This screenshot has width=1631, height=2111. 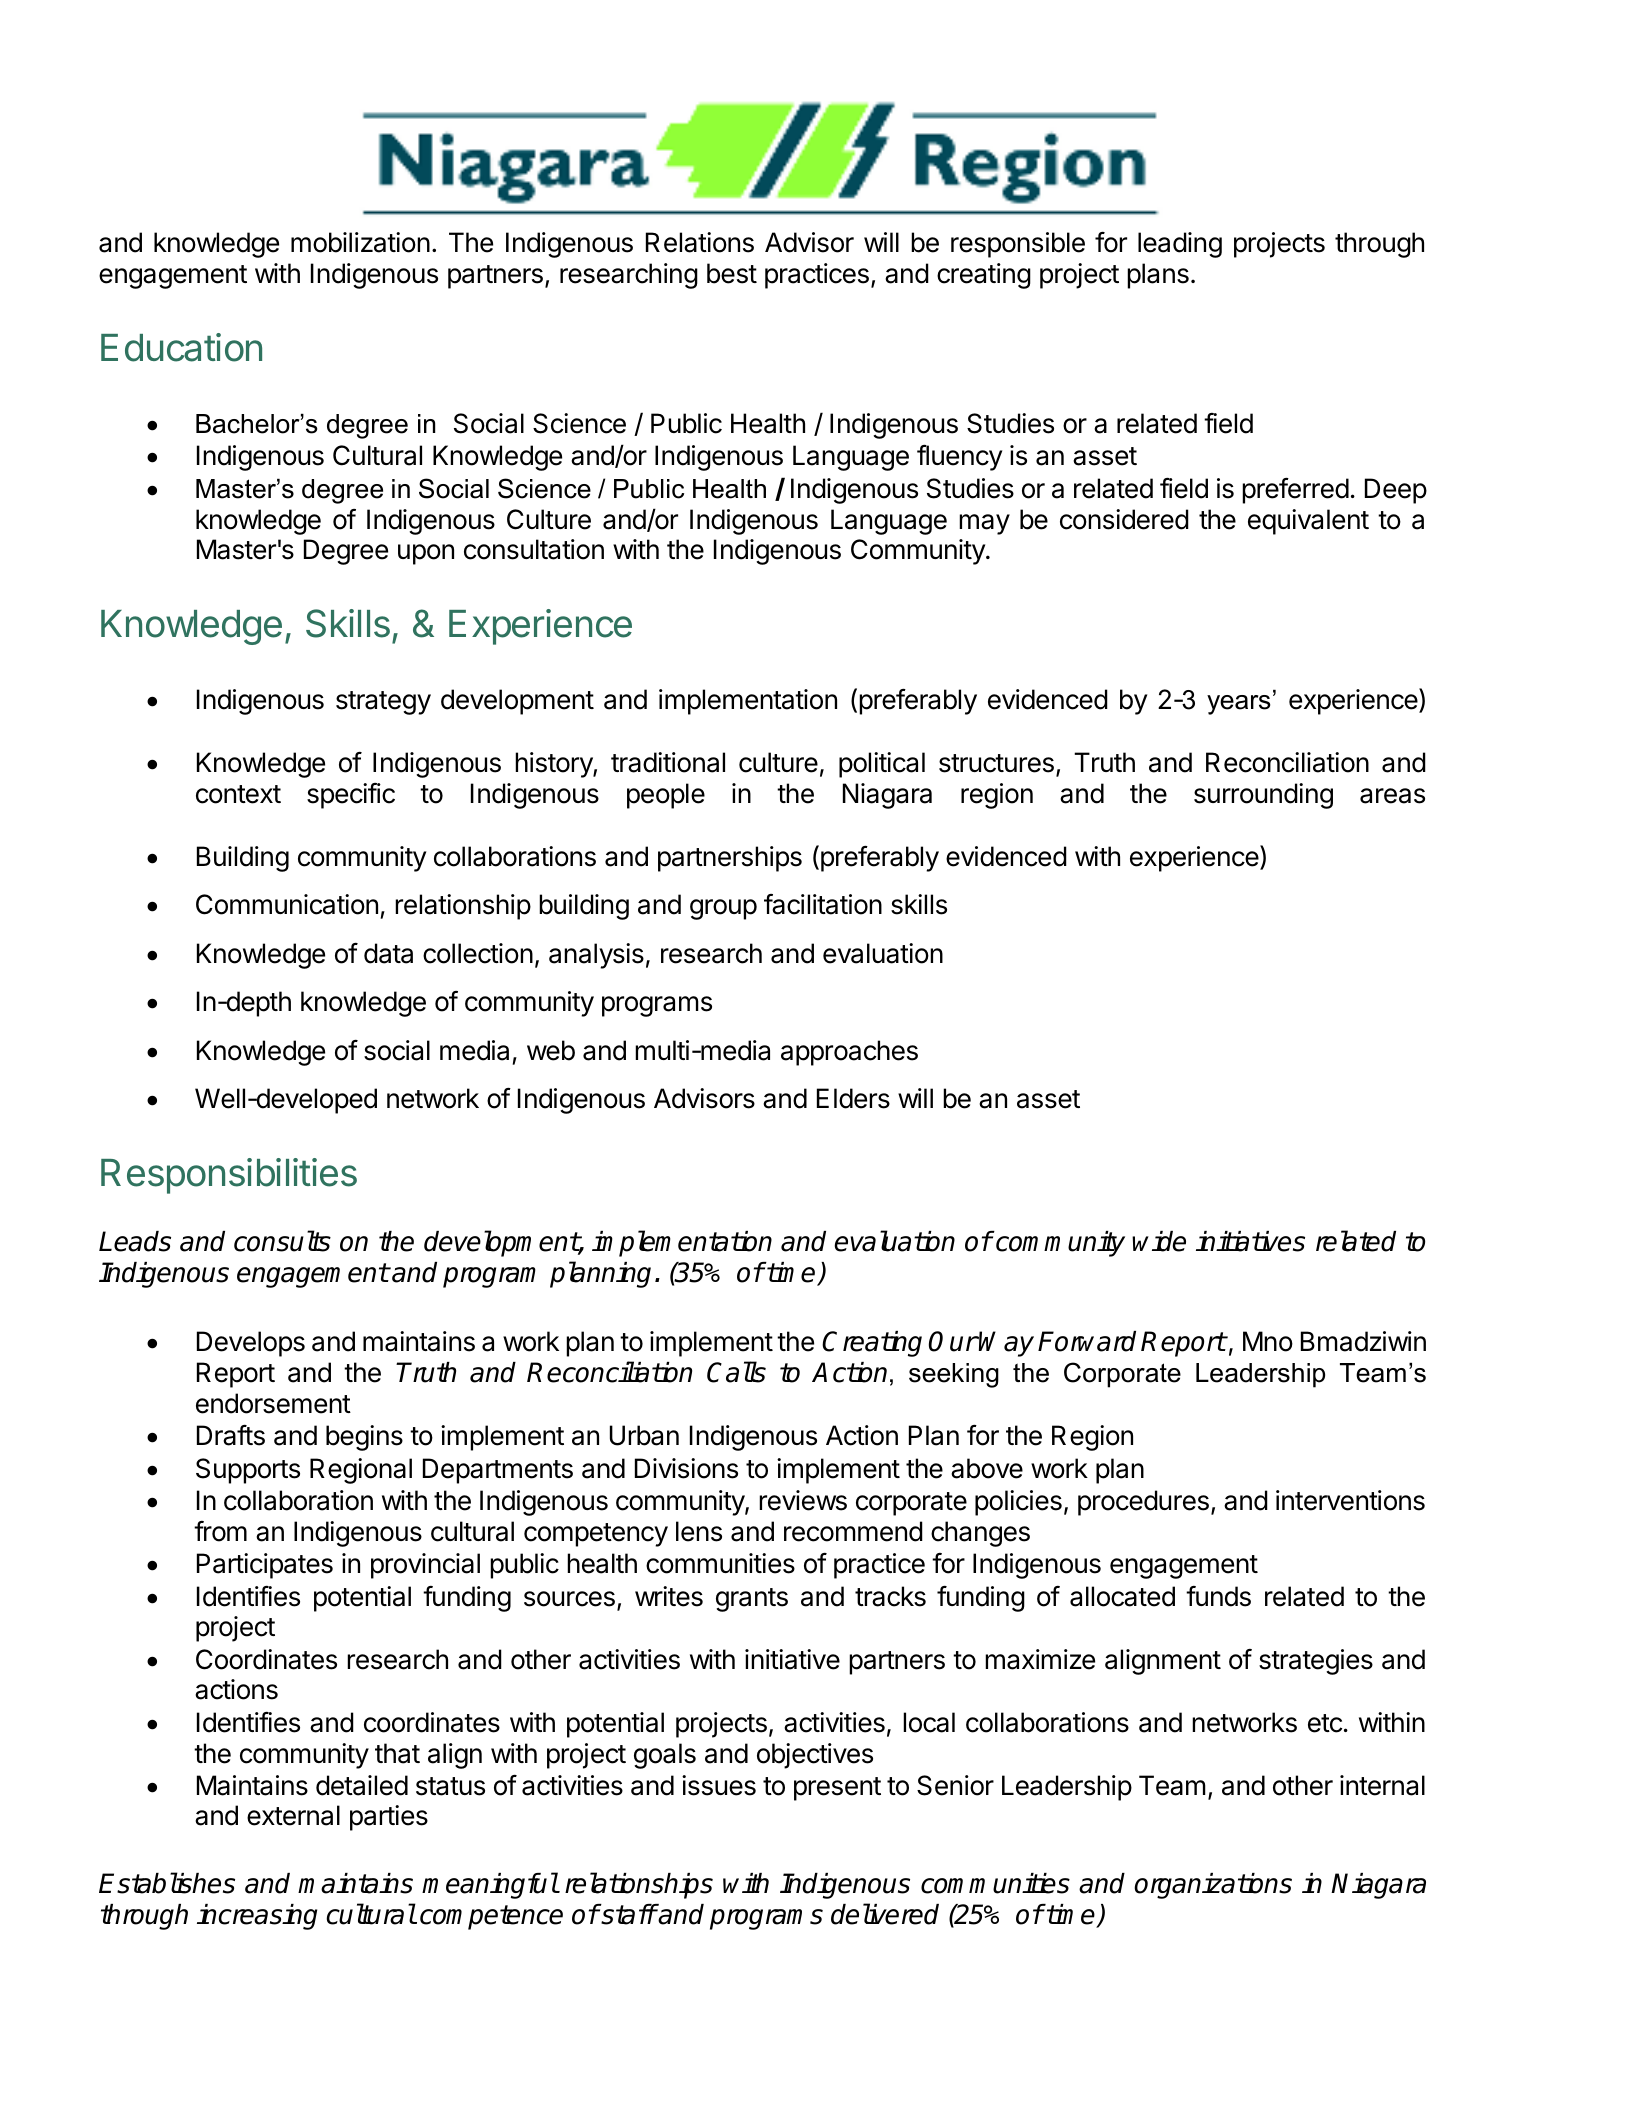 What do you see at coordinates (732, 273) in the screenshot?
I see `best` at bounding box center [732, 273].
